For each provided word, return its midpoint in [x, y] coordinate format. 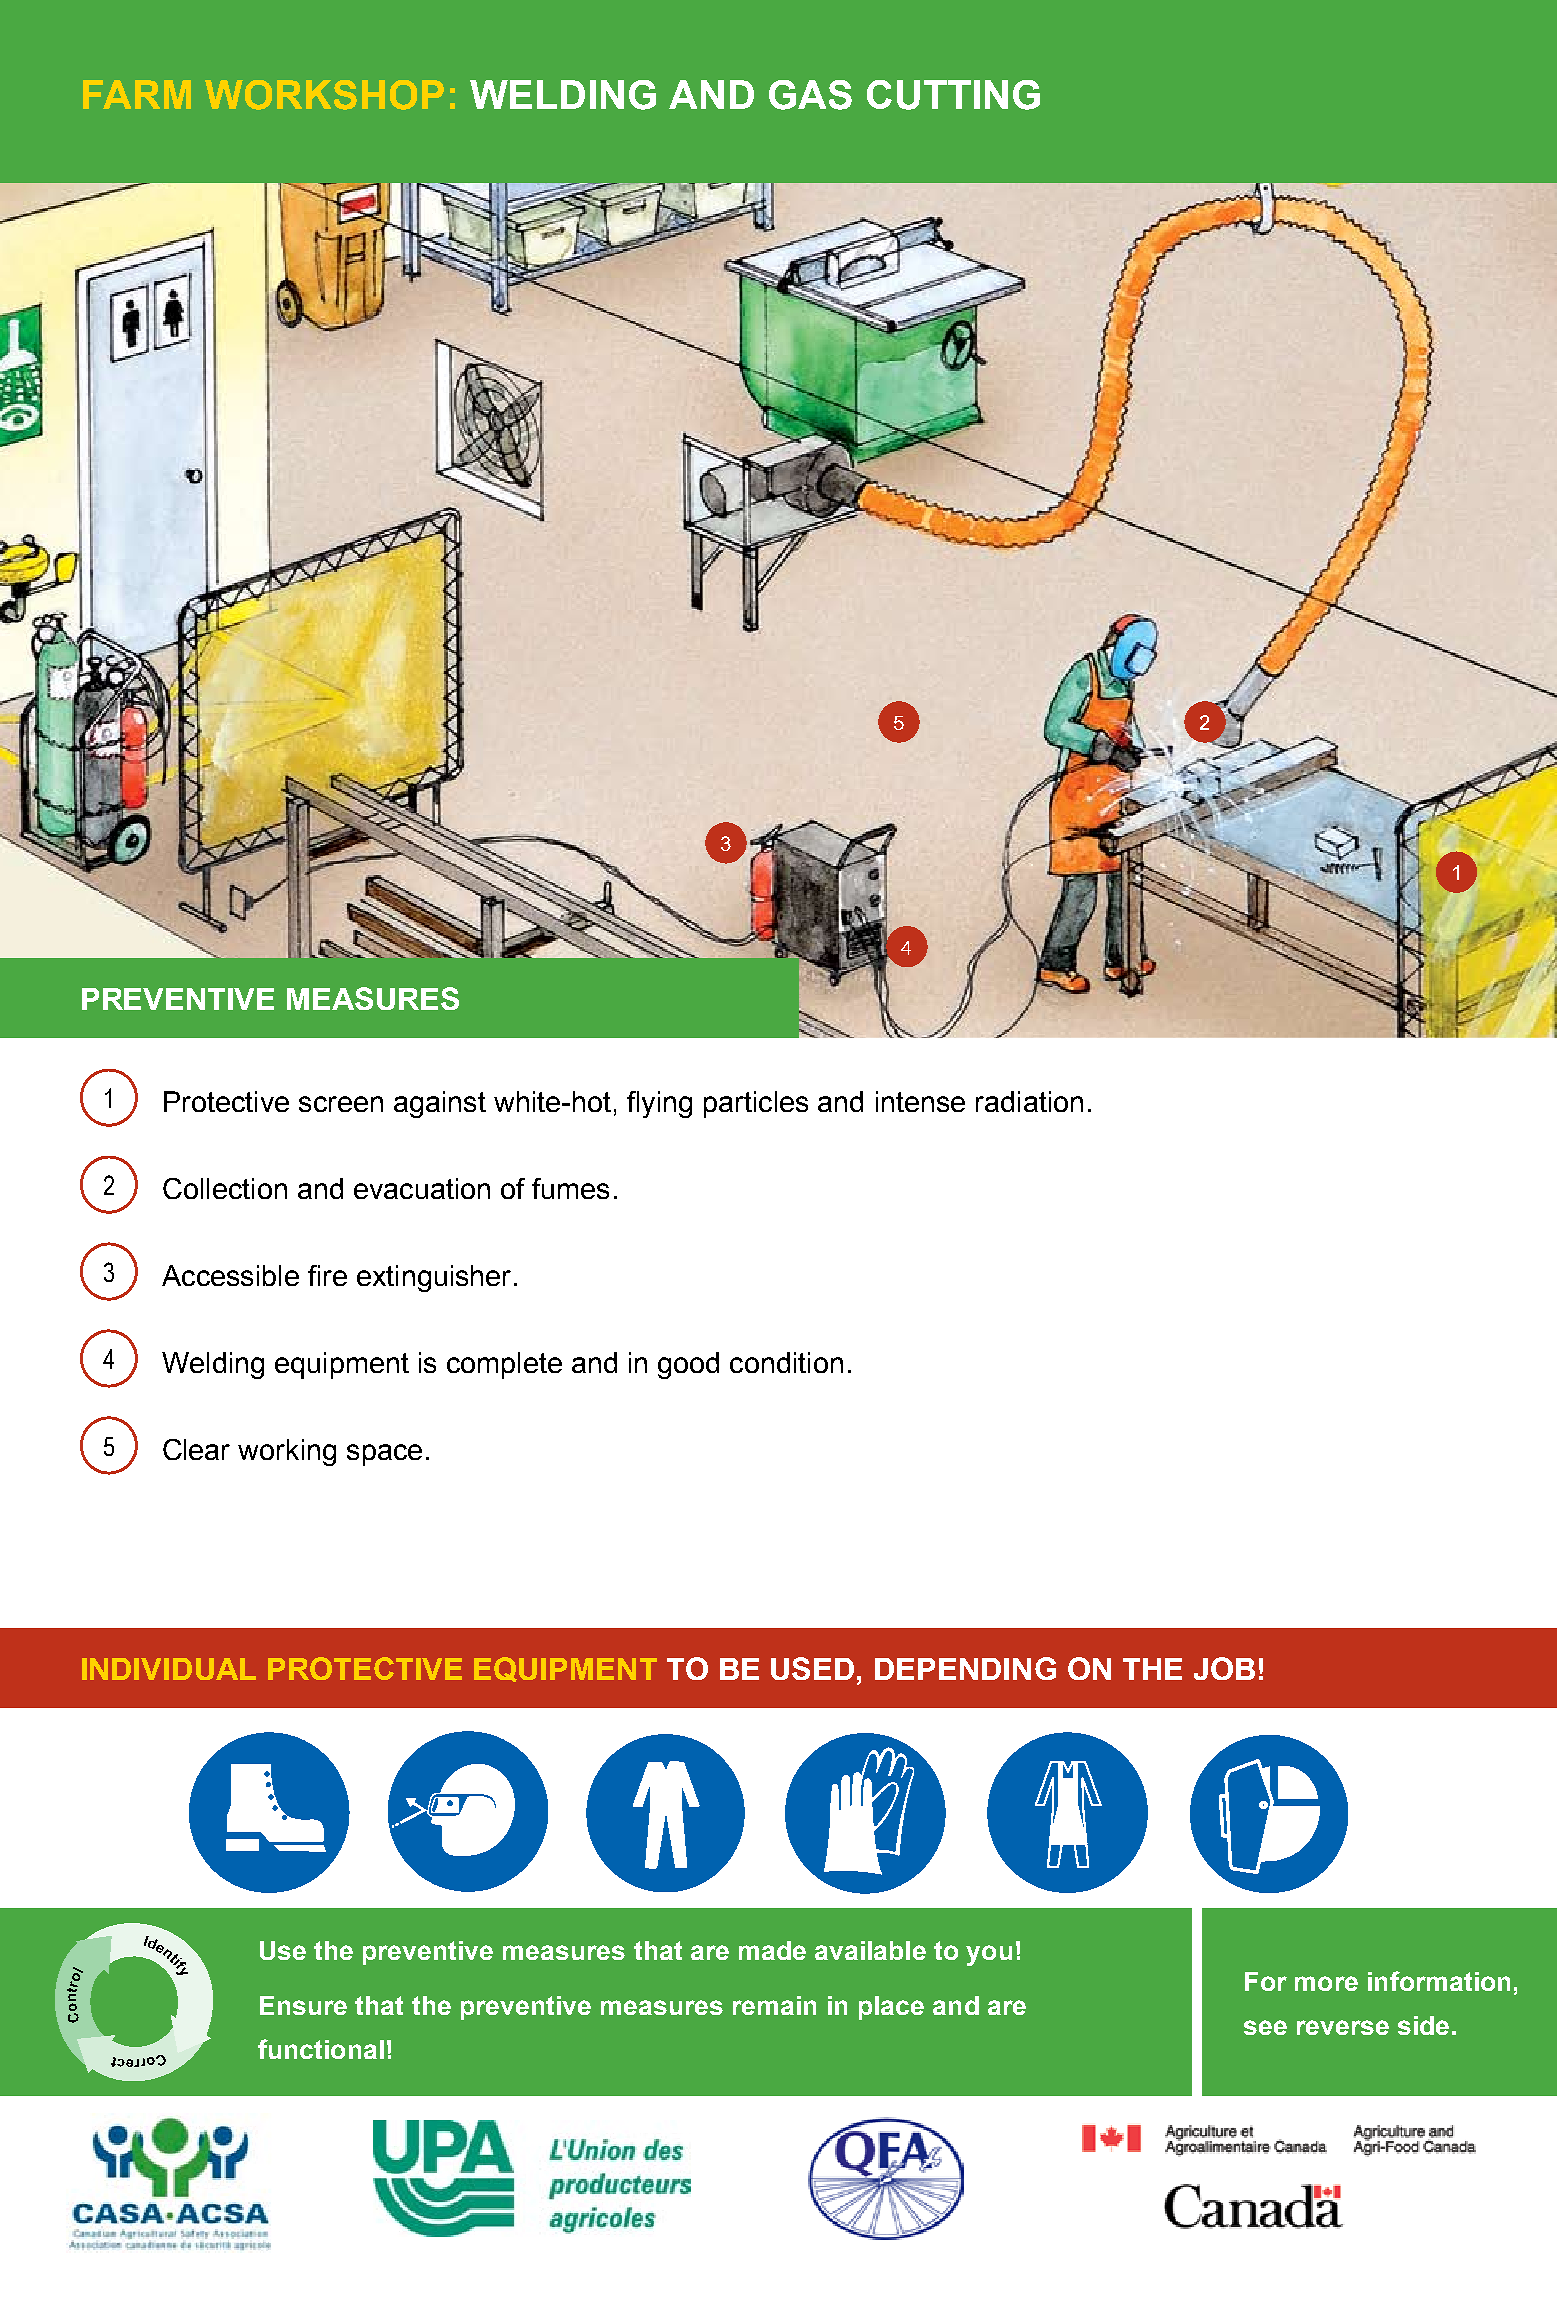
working [287, 1452]
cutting [953, 95]
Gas [810, 95]
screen [341, 1104]
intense [920, 1101]
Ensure [303, 2005]
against [440, 1104]
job [1224, 1668]
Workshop [324, 95]
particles [756, 1104]
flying [659, 1104]
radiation [1029, 1101]
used [812, 1668]
